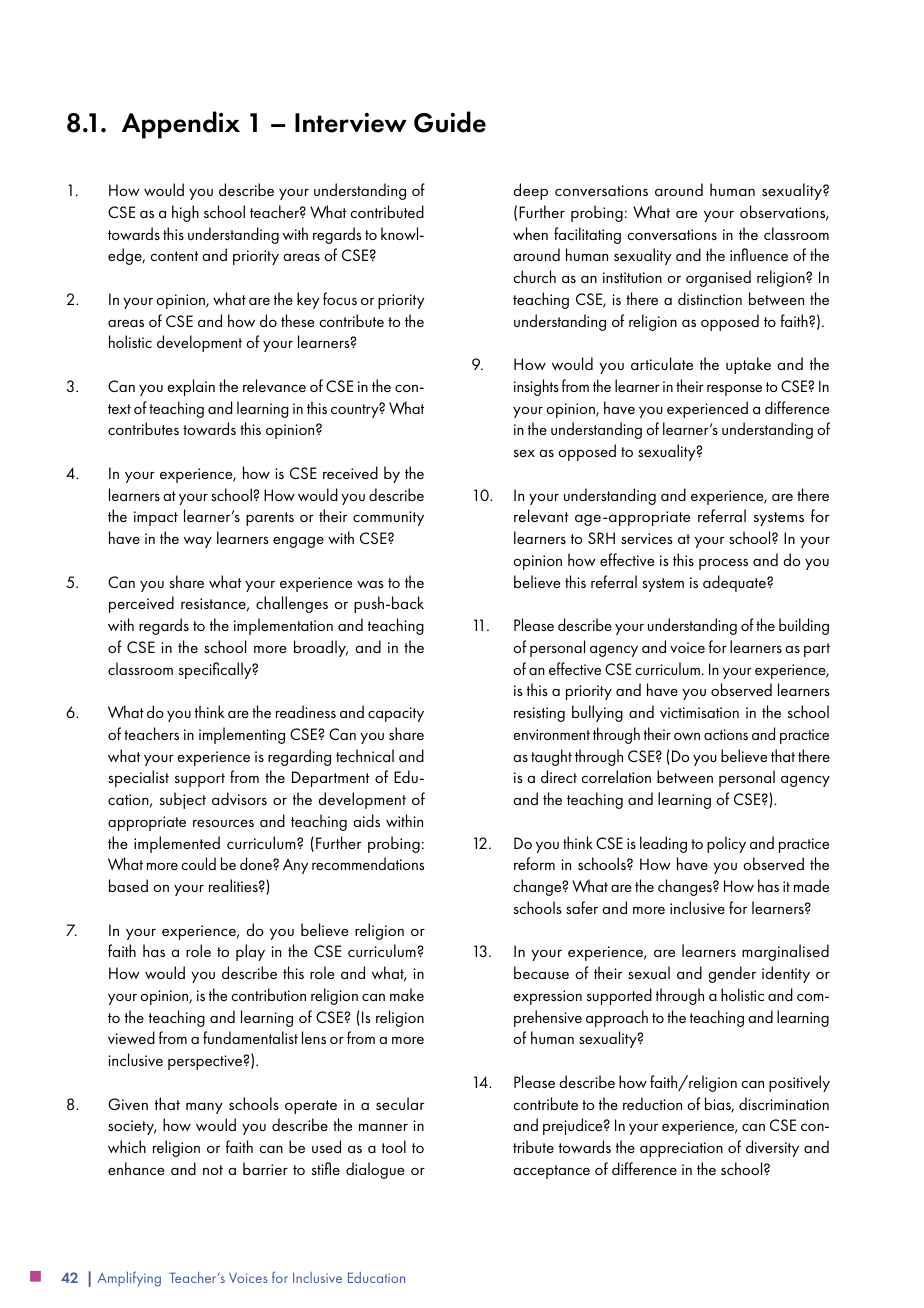  What do you see at coordinates (242, 735) in the image?
I see `implementing` at bounding box center [242, 735].
